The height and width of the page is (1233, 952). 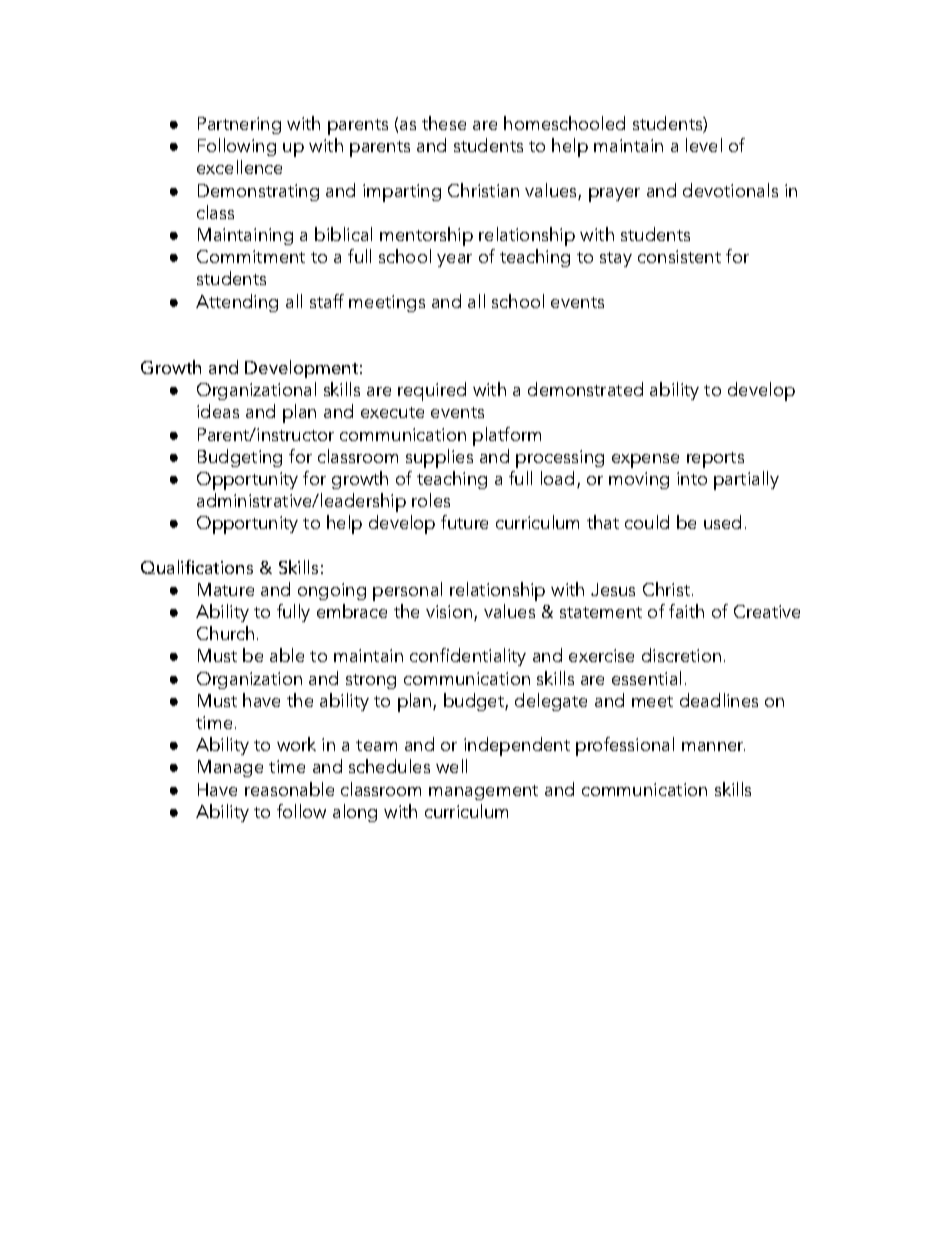 I want to click on these, so click(x=444, y=123).
